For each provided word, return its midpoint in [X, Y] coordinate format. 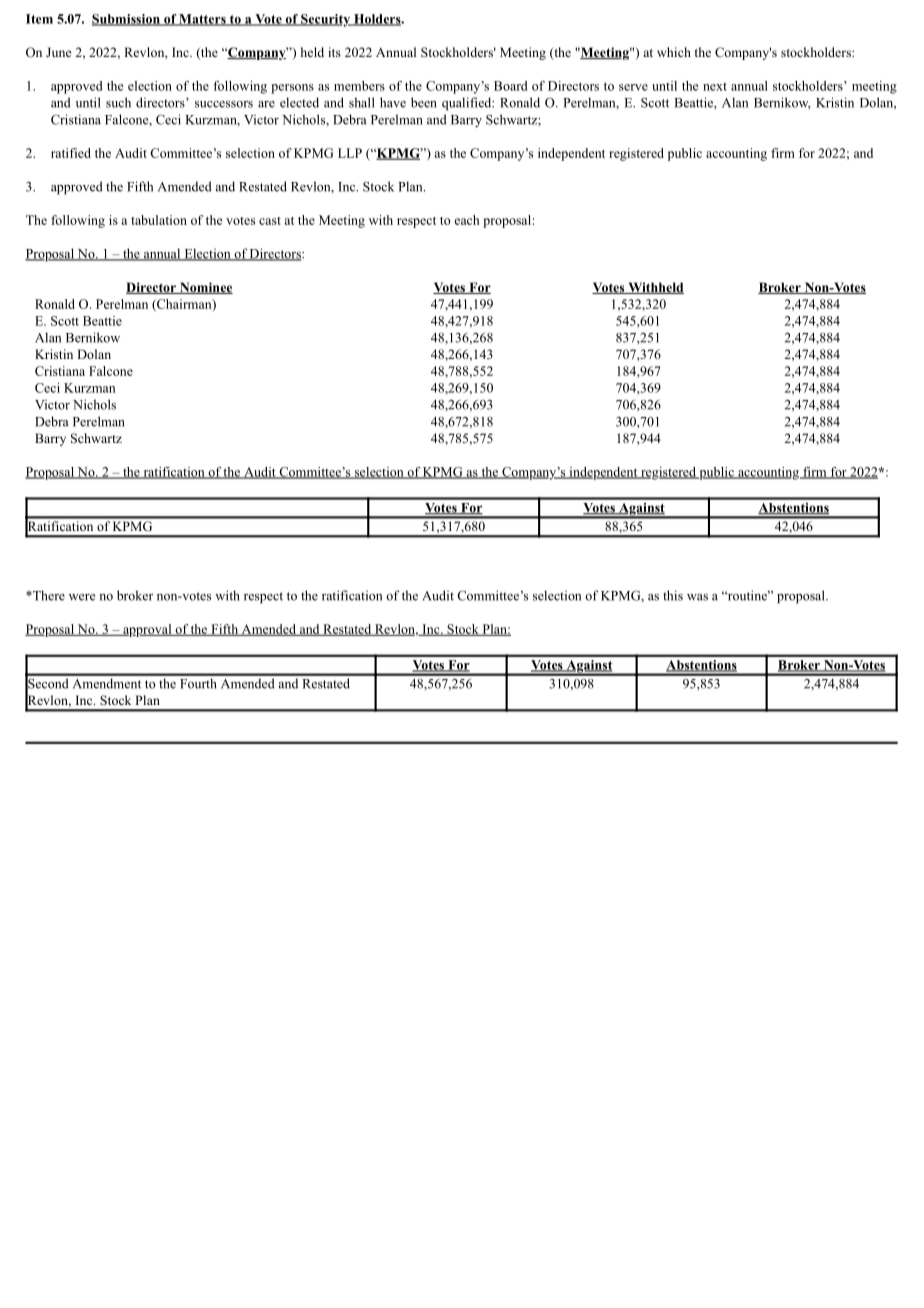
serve [633, 87]
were [82, 597]
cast [270, 221]
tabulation [159, 220]
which [674, 52]
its [334, 52]
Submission [127, 20]
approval [147, 630]
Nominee [205, 288]
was [697, 597]
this [673, 595]
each [466, 220]
